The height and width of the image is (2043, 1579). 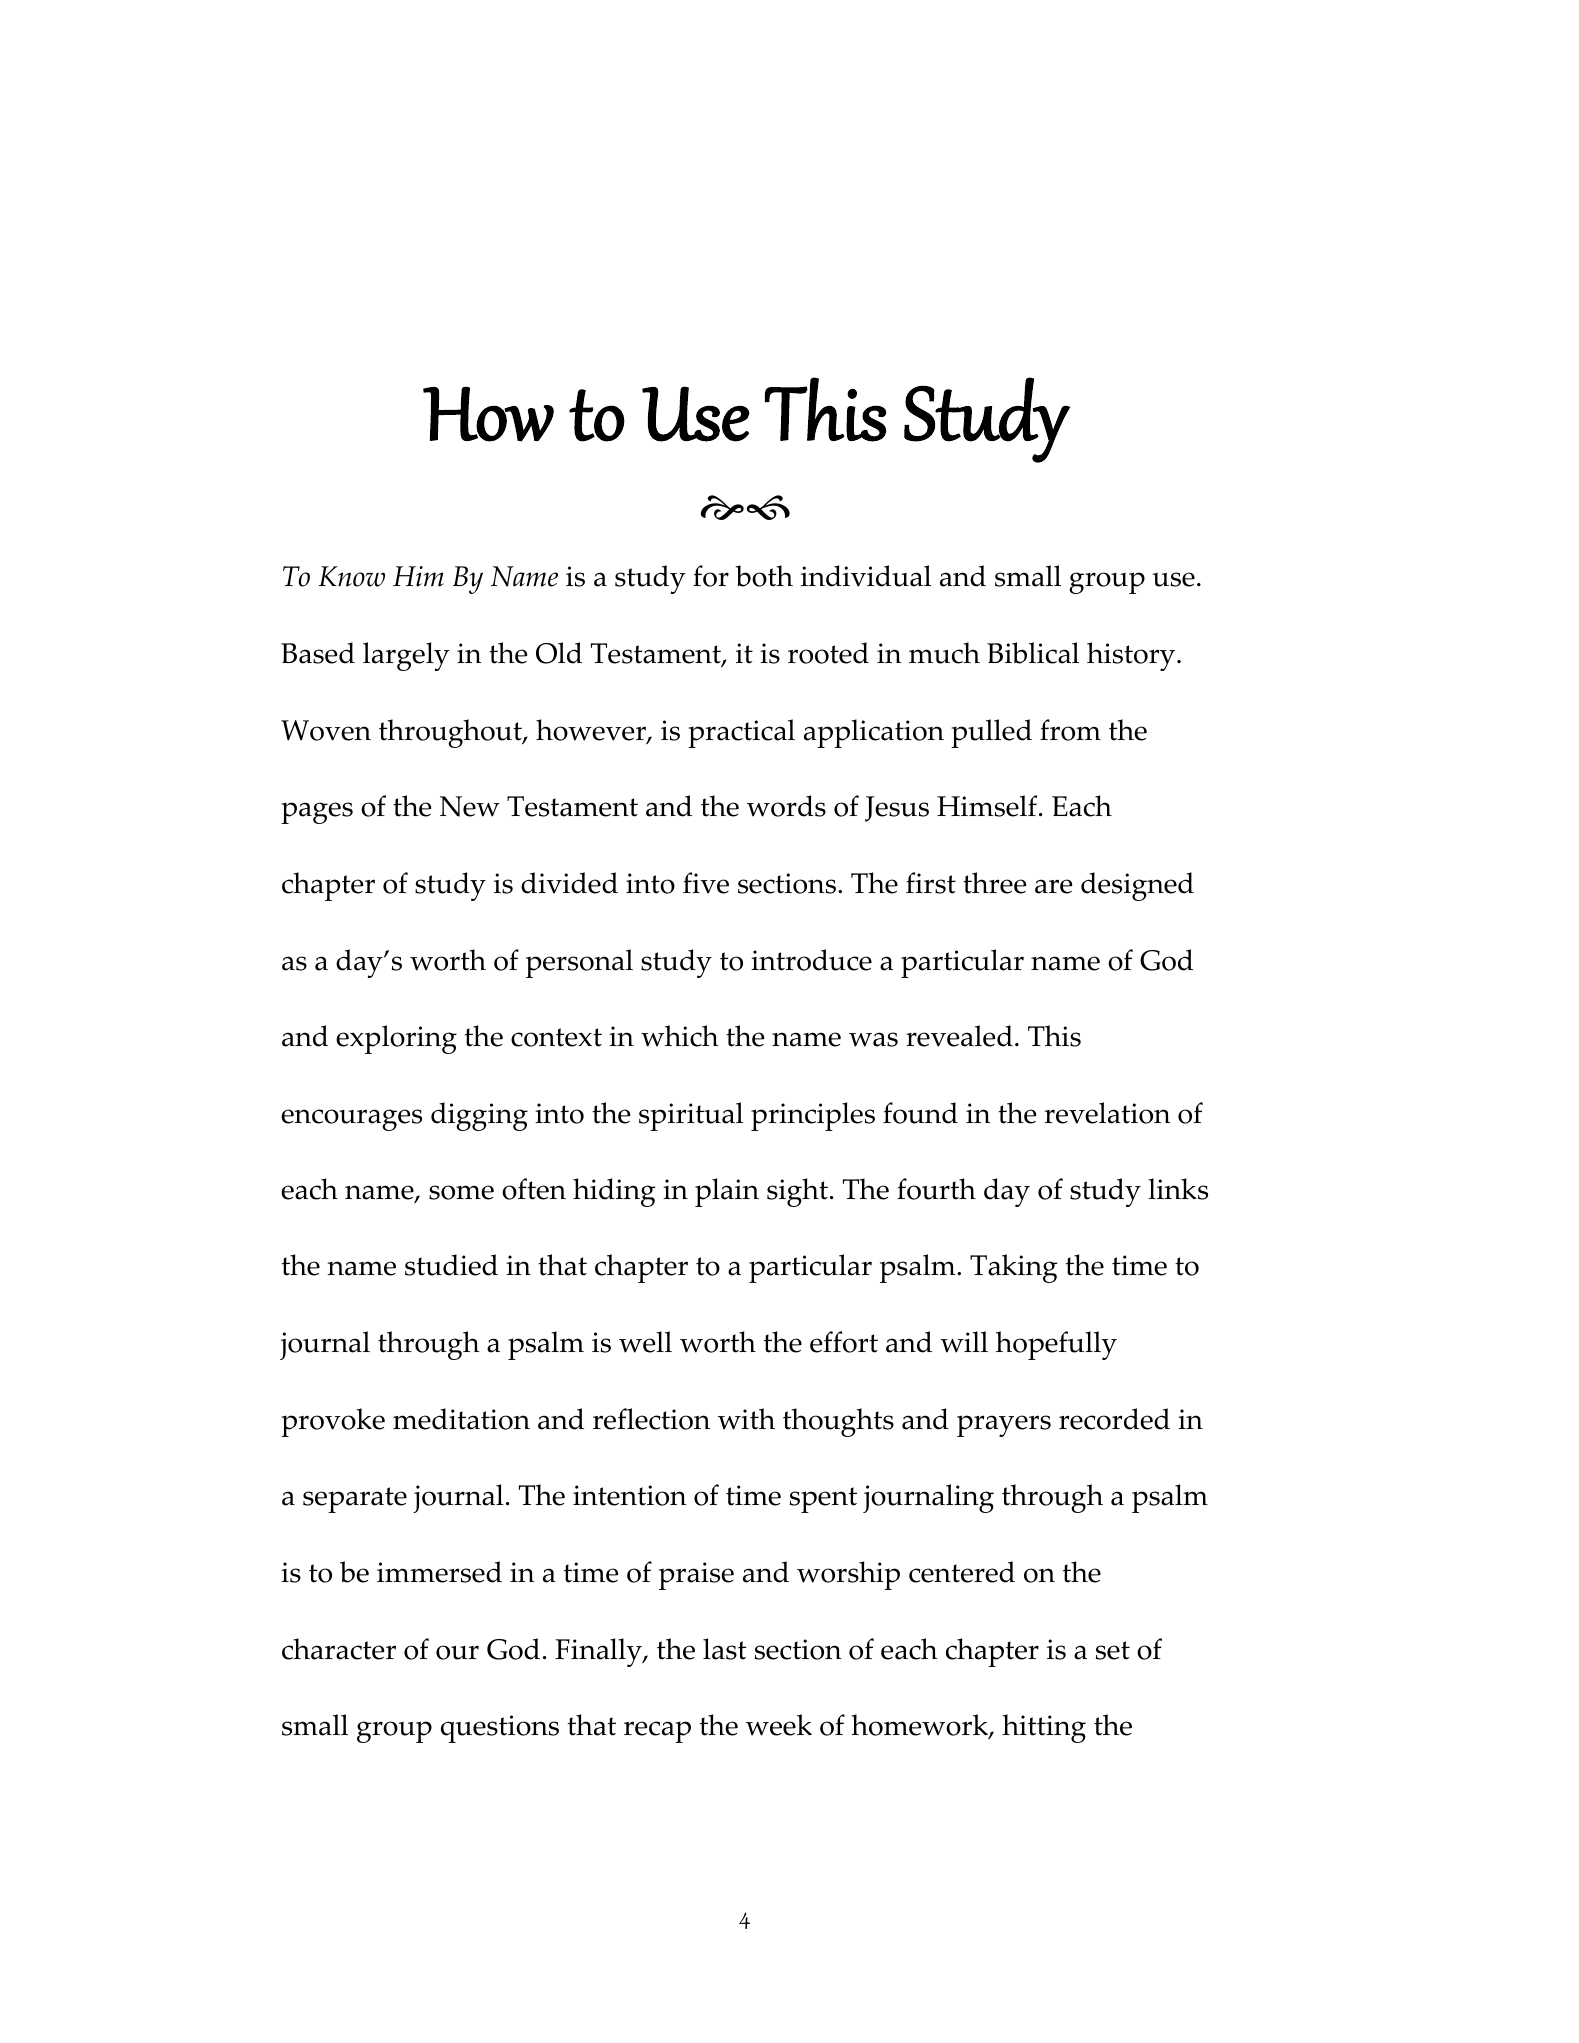 I want to click on exploring, so click(x=396, y=1039).
